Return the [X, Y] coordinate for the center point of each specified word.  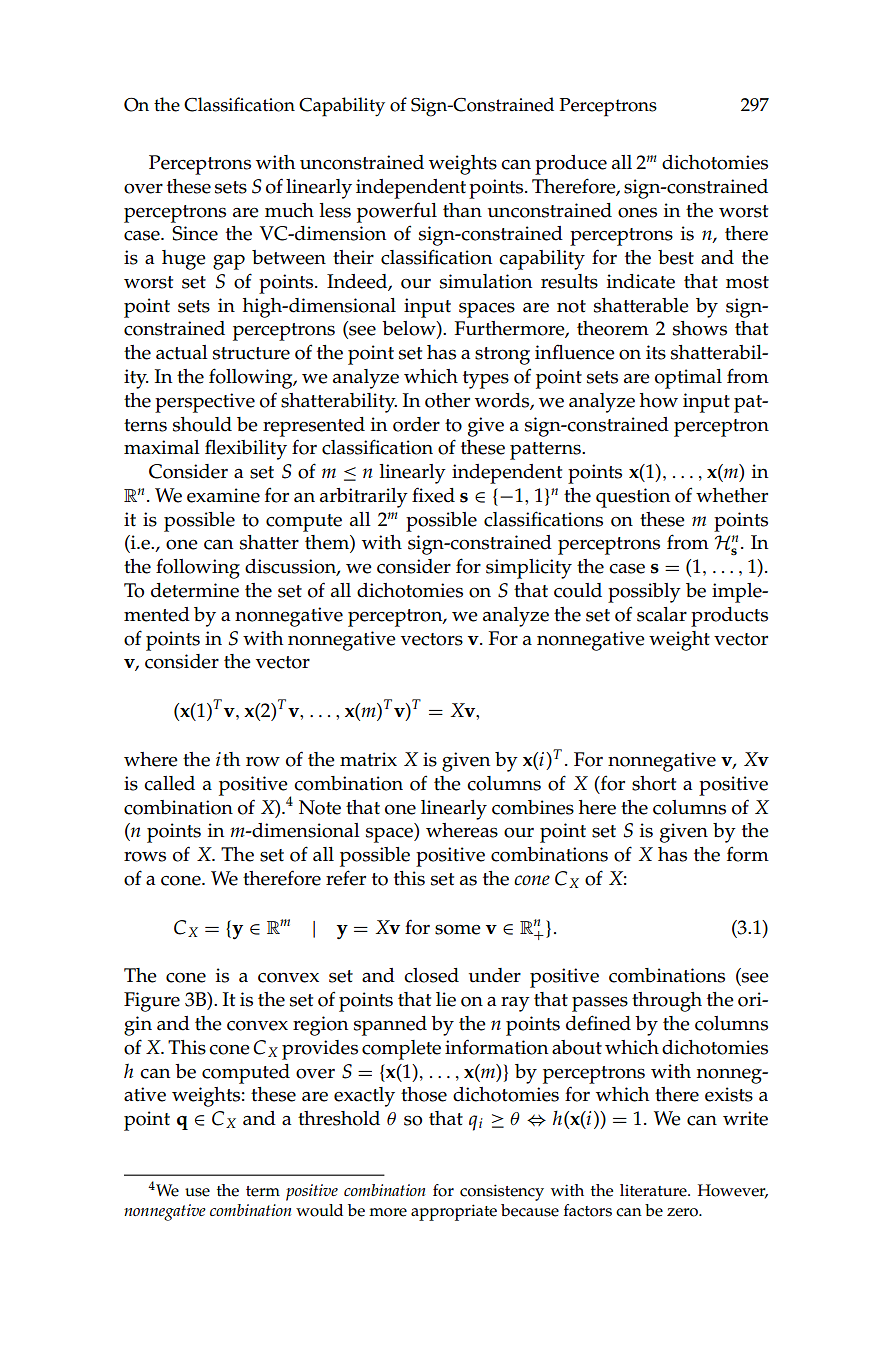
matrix [368, 759]
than [462, 210]
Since [195, 233]
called [169, 783]
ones [637, 212]
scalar [662, 614]
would [319, 1210]
